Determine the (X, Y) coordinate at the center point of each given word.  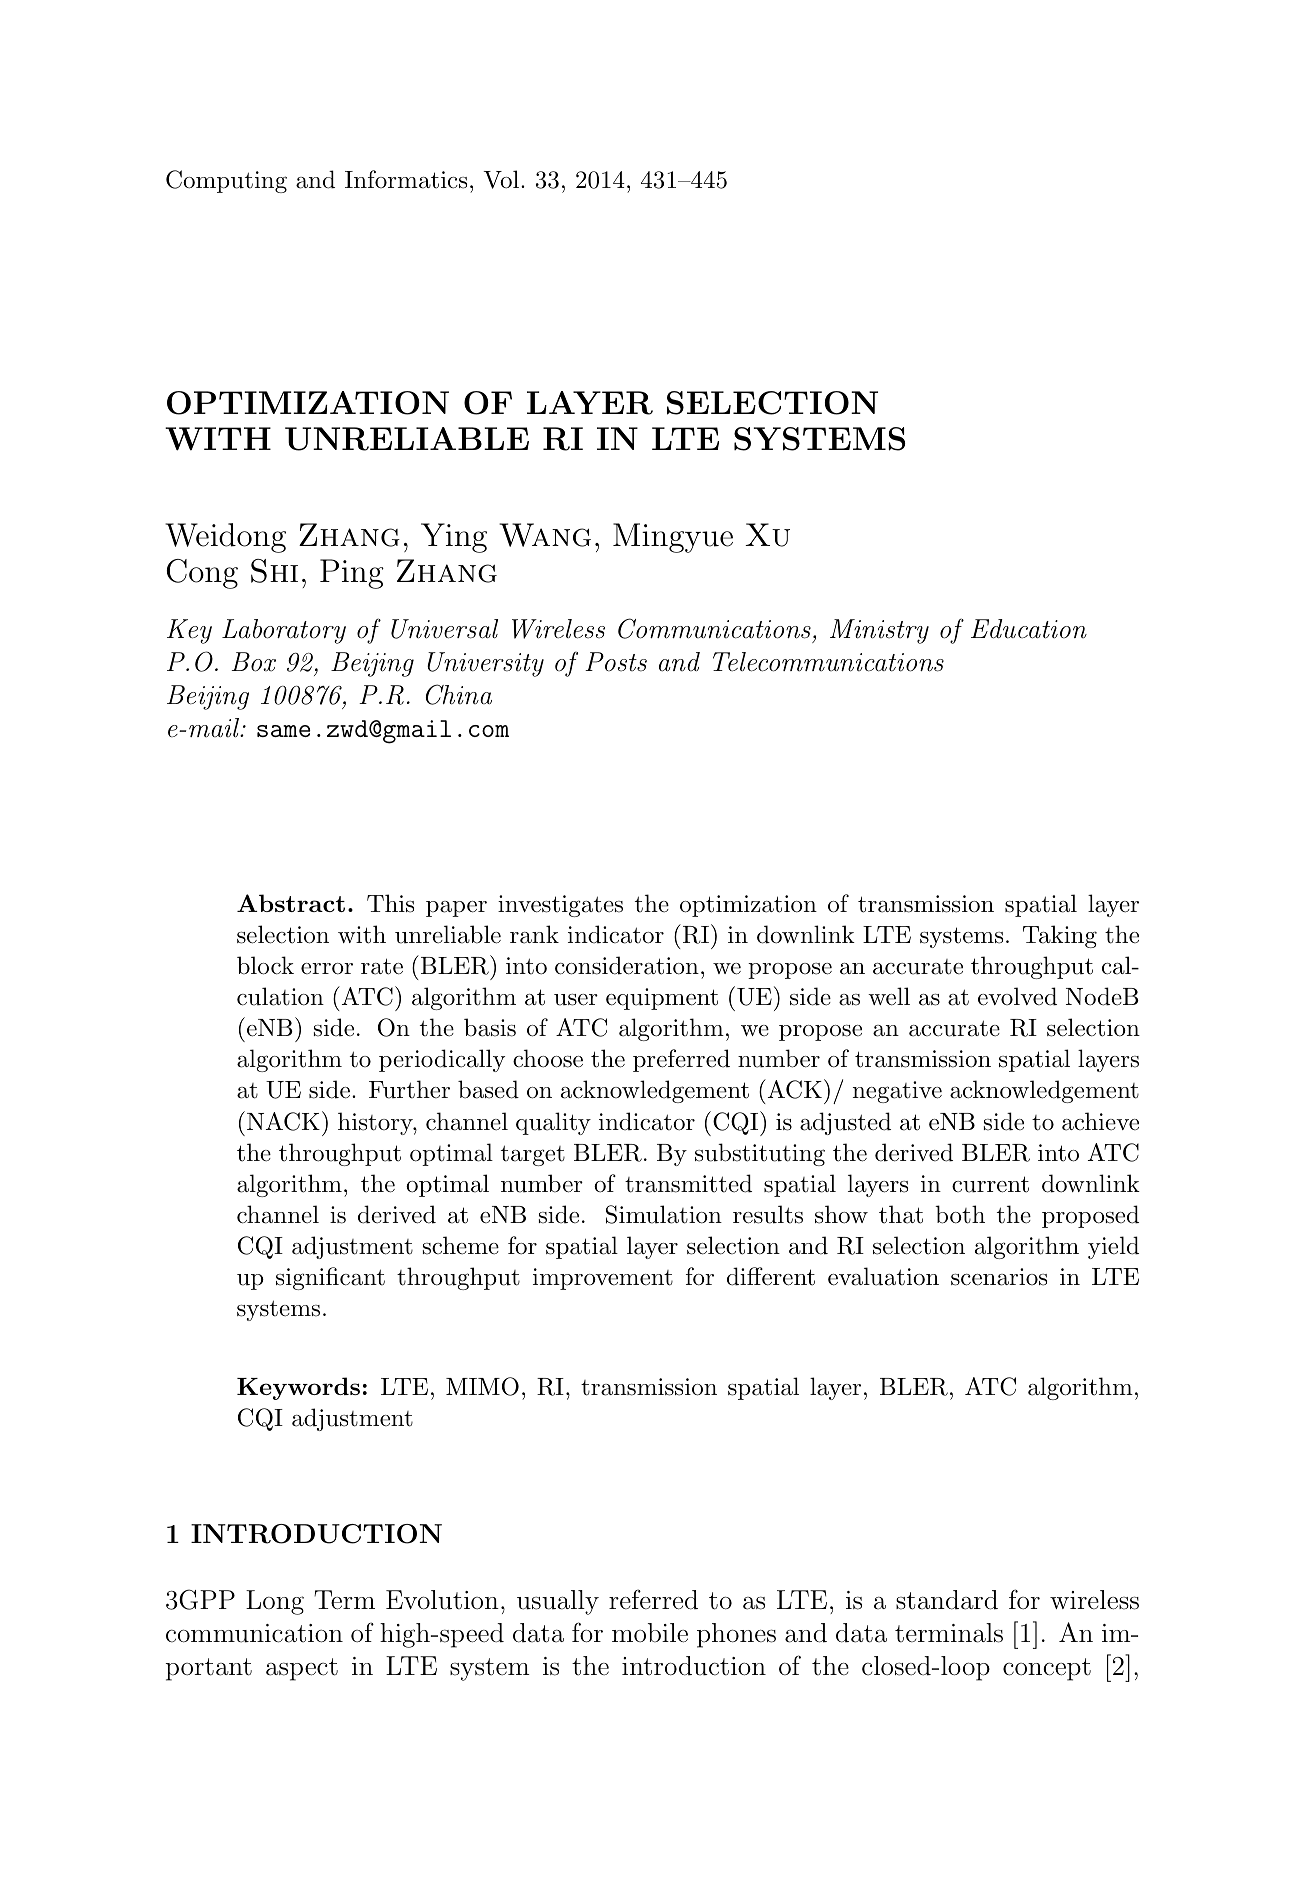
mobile (650, 1633)
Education (1029, 629)
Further (409, 1089)
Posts (616, 662)
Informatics (406, 179)
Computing (226, 181)
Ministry (879, 631)
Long (275, 1602)
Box (253, 662)
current (990, 1184)
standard (947, 1600)
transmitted (688, 1183)
